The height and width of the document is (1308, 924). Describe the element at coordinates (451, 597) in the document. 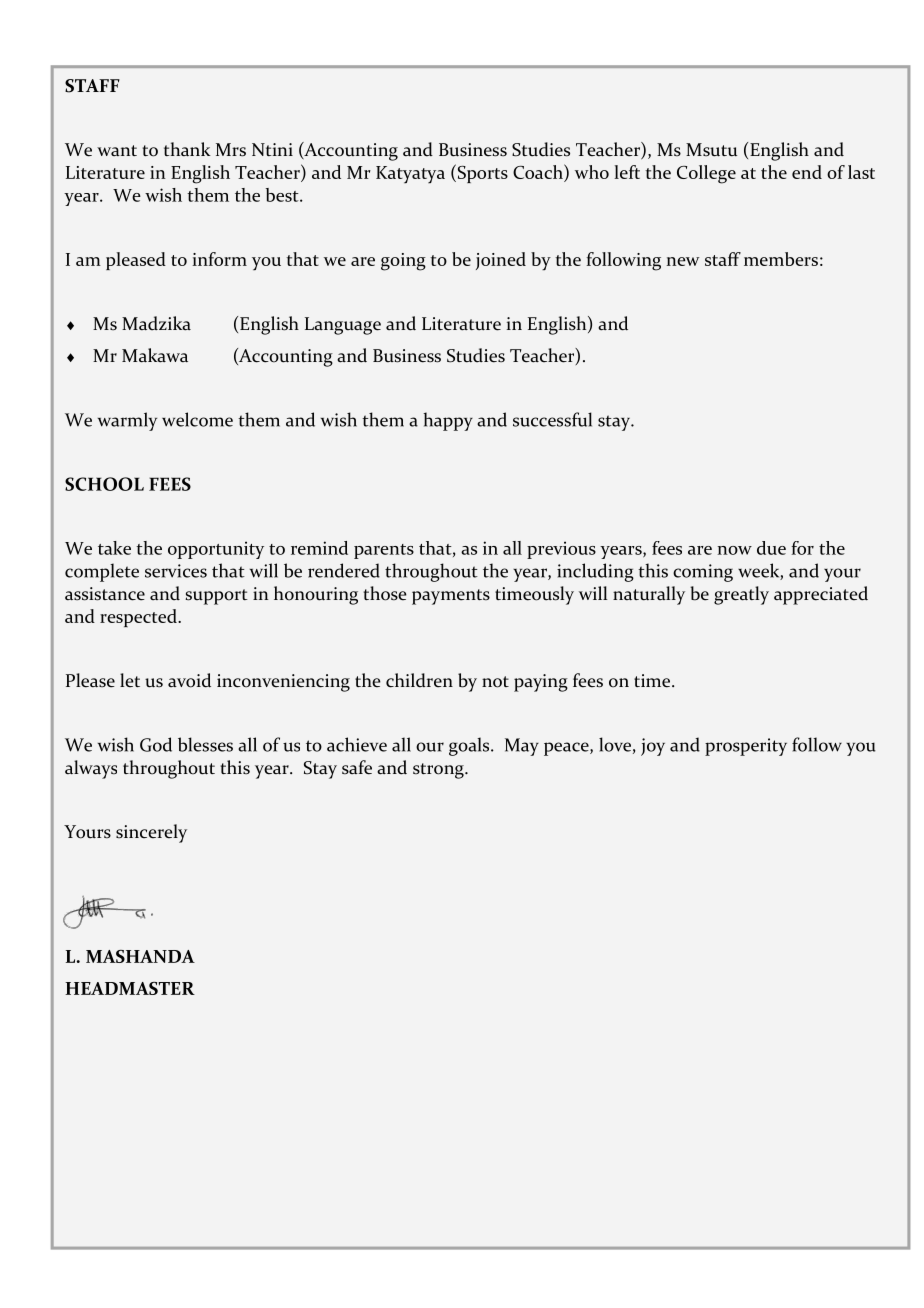

I see `payments` at that location.
